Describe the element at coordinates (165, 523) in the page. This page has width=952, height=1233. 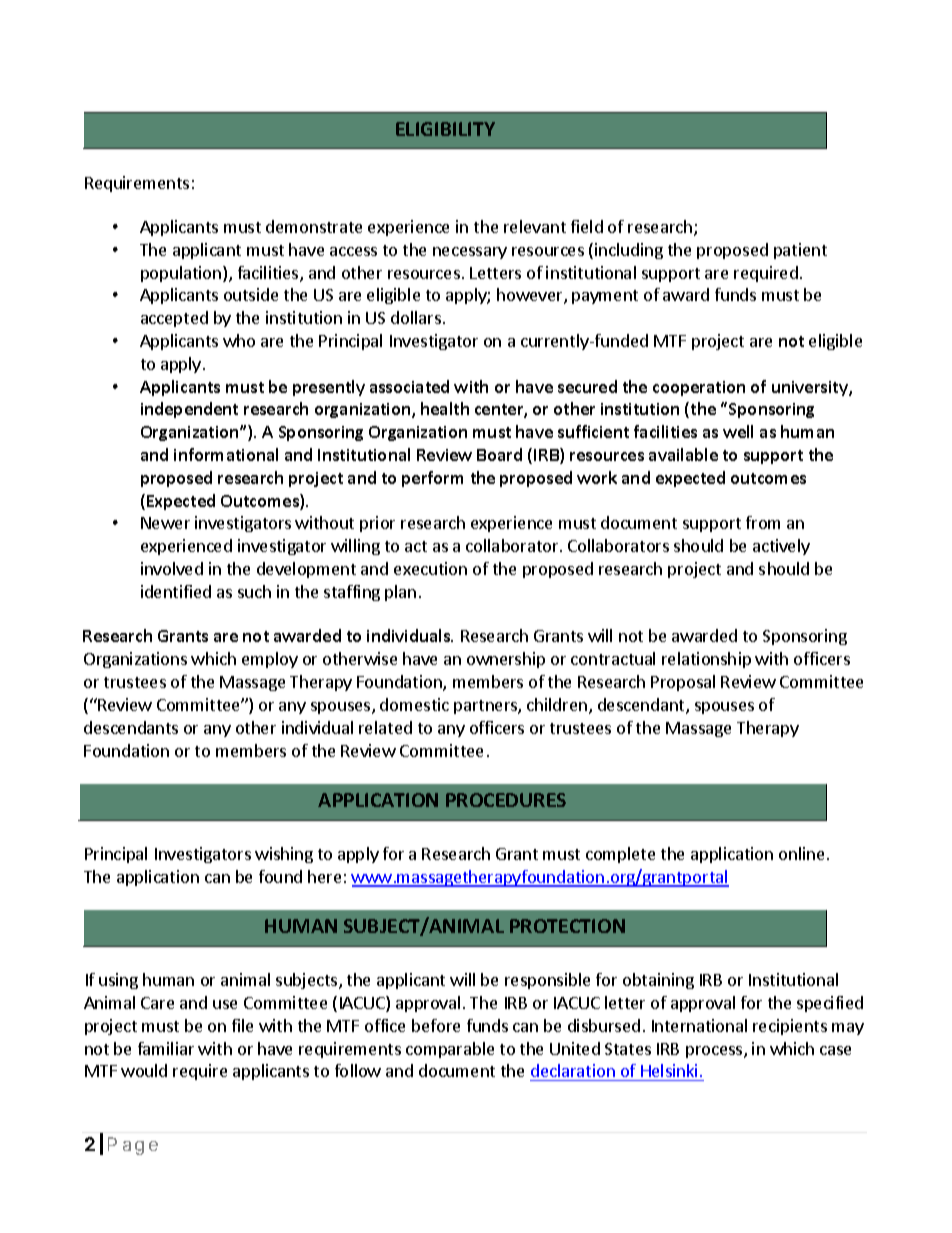
I see `Newer` at that location.
